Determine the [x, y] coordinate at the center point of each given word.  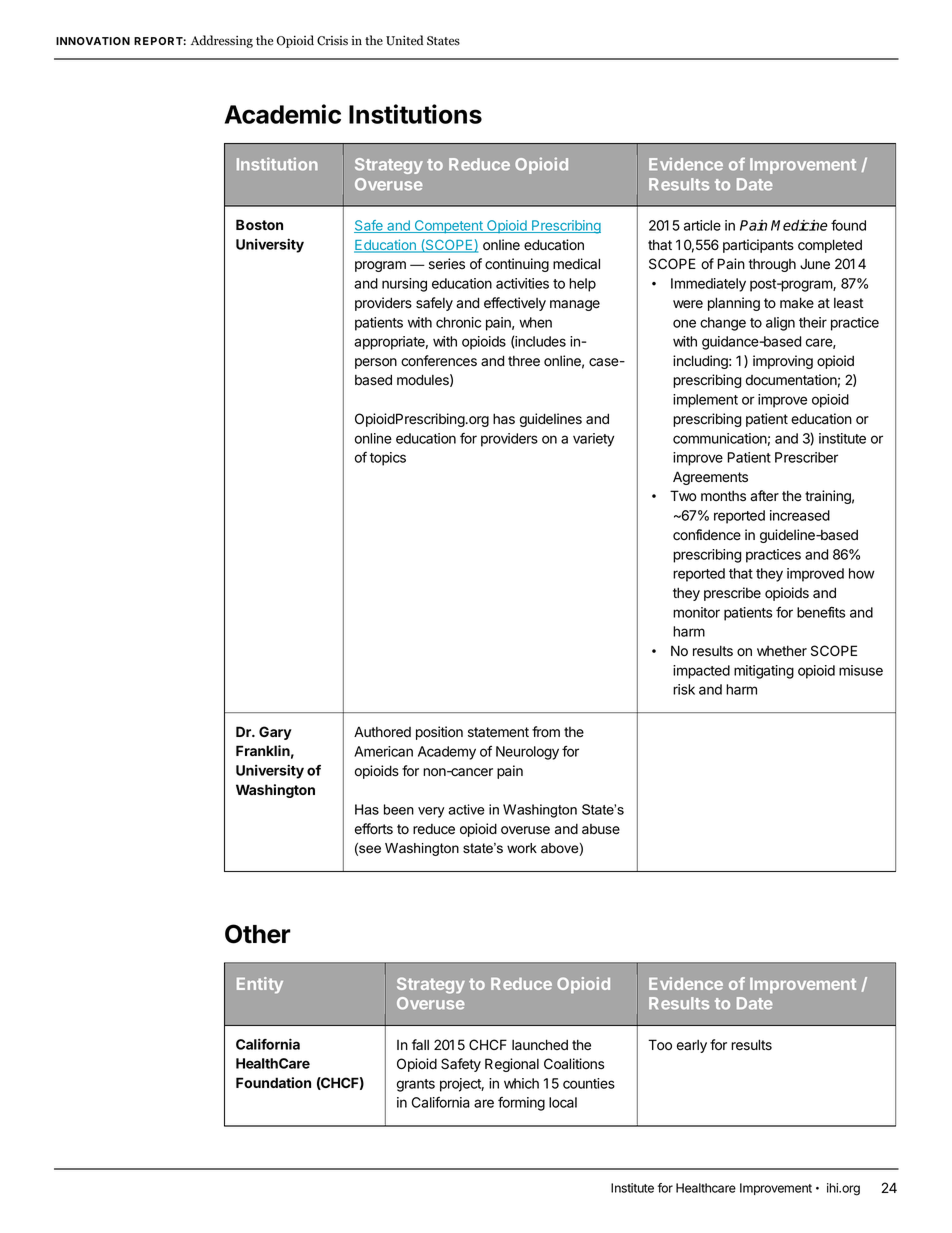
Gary [275, 733]
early [692, 1046]
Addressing [222, 41]
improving [783, 362]
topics [388, 459]
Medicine [799, 225]
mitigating [764, 672]
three [524, 361]
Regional [512, 1065]
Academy [447, 753]
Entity [260, 985]
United [404, 40]
